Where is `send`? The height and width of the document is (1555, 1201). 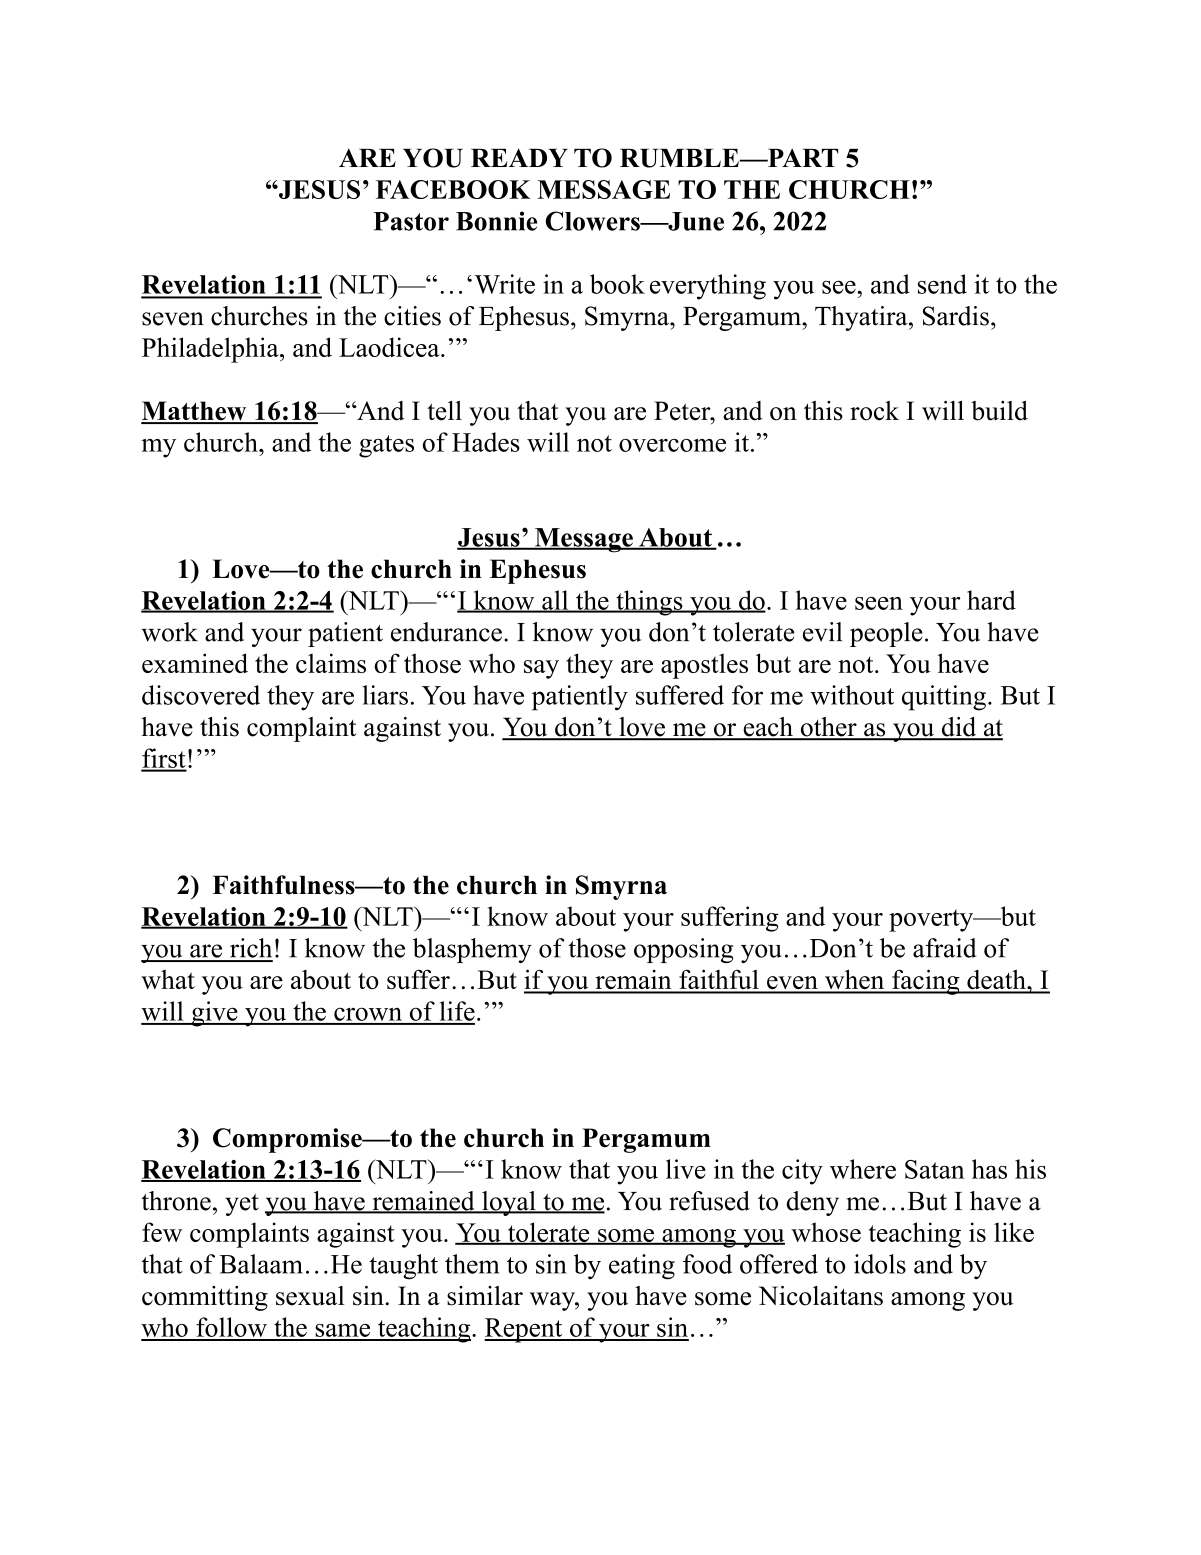
send is located at coordinates (942, 284).
